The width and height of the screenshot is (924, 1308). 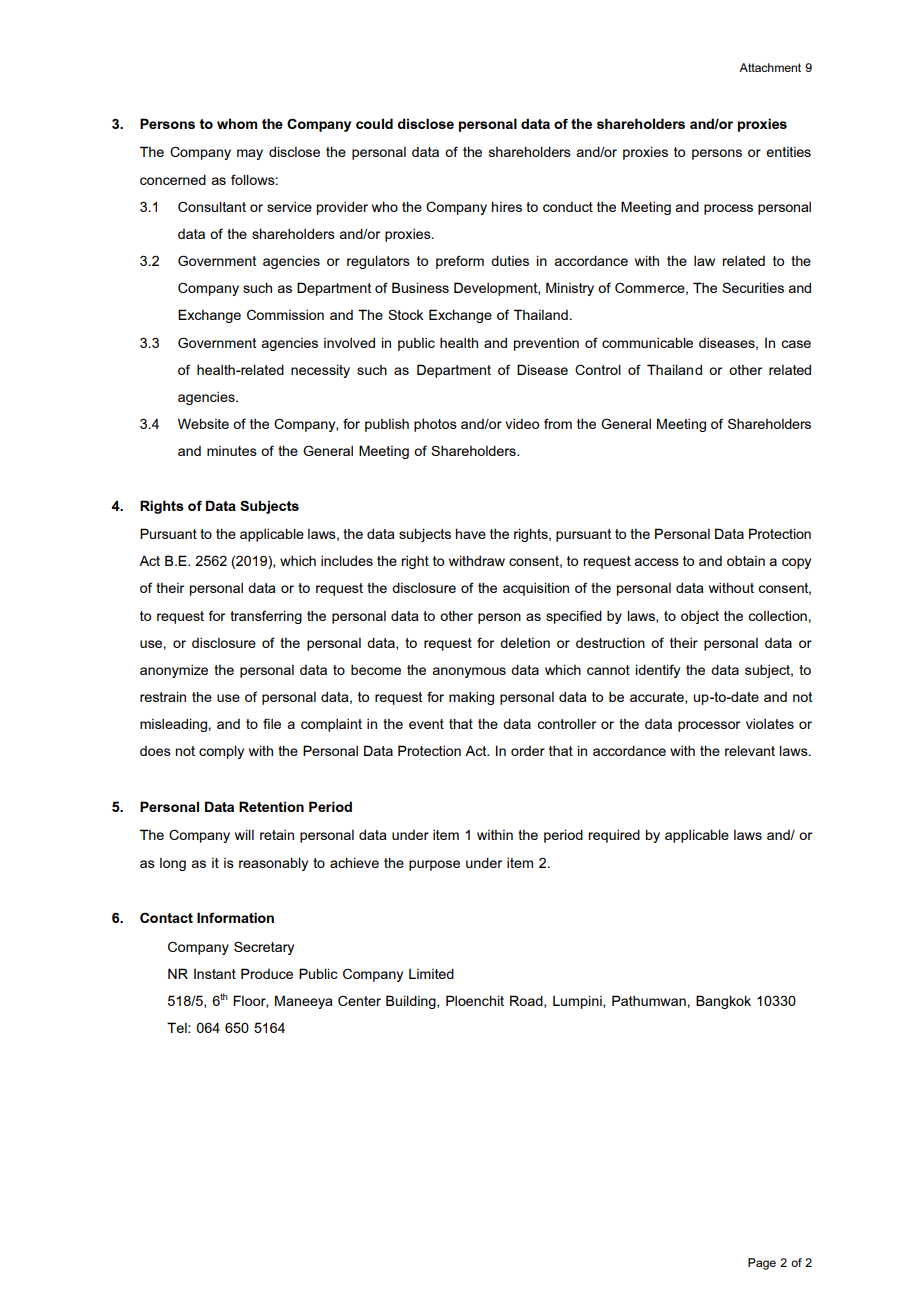 What do you see at coordinates (374, 123) in the screenshot?
I see `could` at bounding box center [374, 123].
